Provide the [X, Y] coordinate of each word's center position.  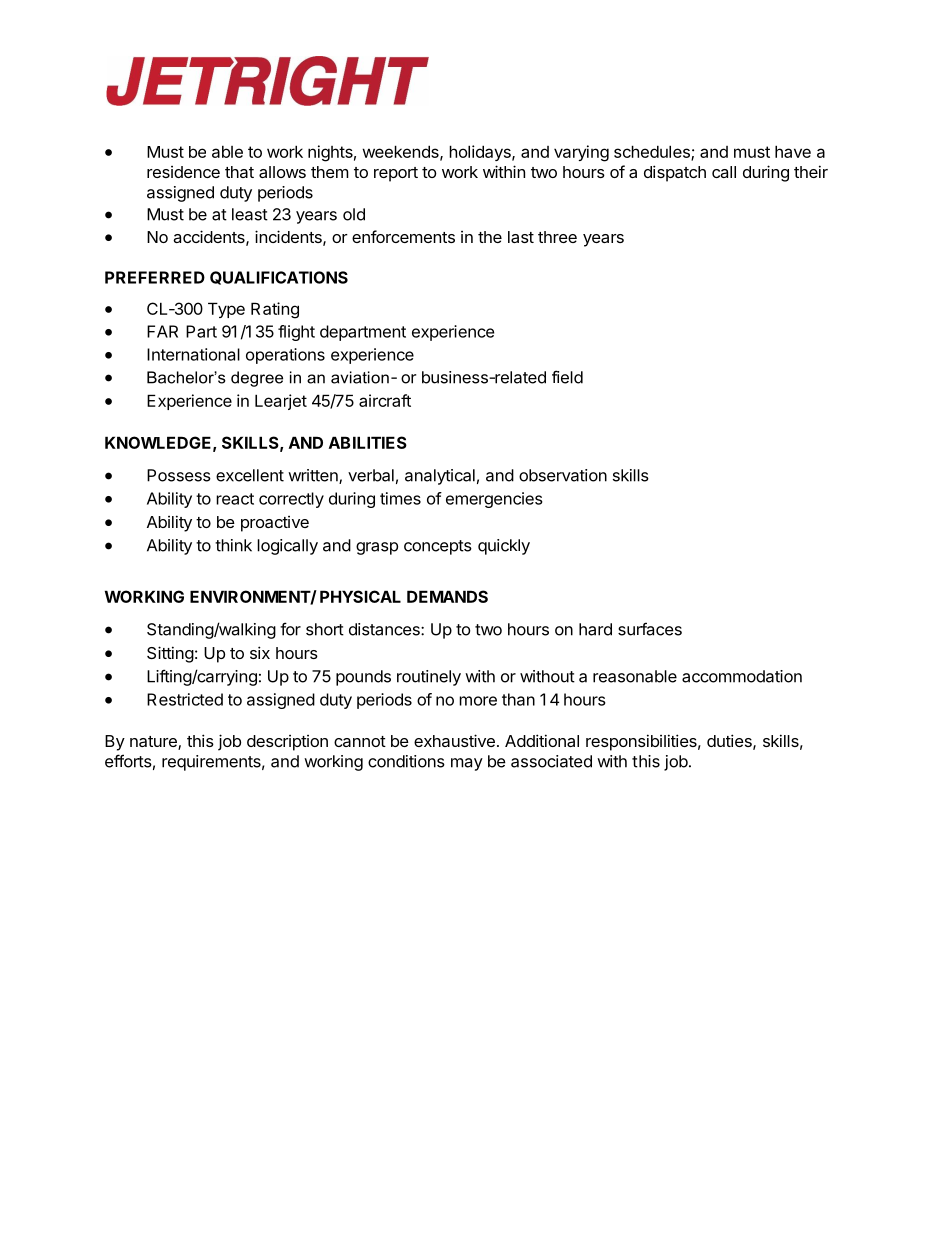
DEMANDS [447, 596]
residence [183, 172]
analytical [440, 477]
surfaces [650, 629]
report [396, 174]
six [260, 652]
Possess [179, 475]
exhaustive [454, 740]
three [557, 237]
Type [226, 310]
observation [563, 475]
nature [154, 743]
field [567, 377]
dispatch [675, 173]
